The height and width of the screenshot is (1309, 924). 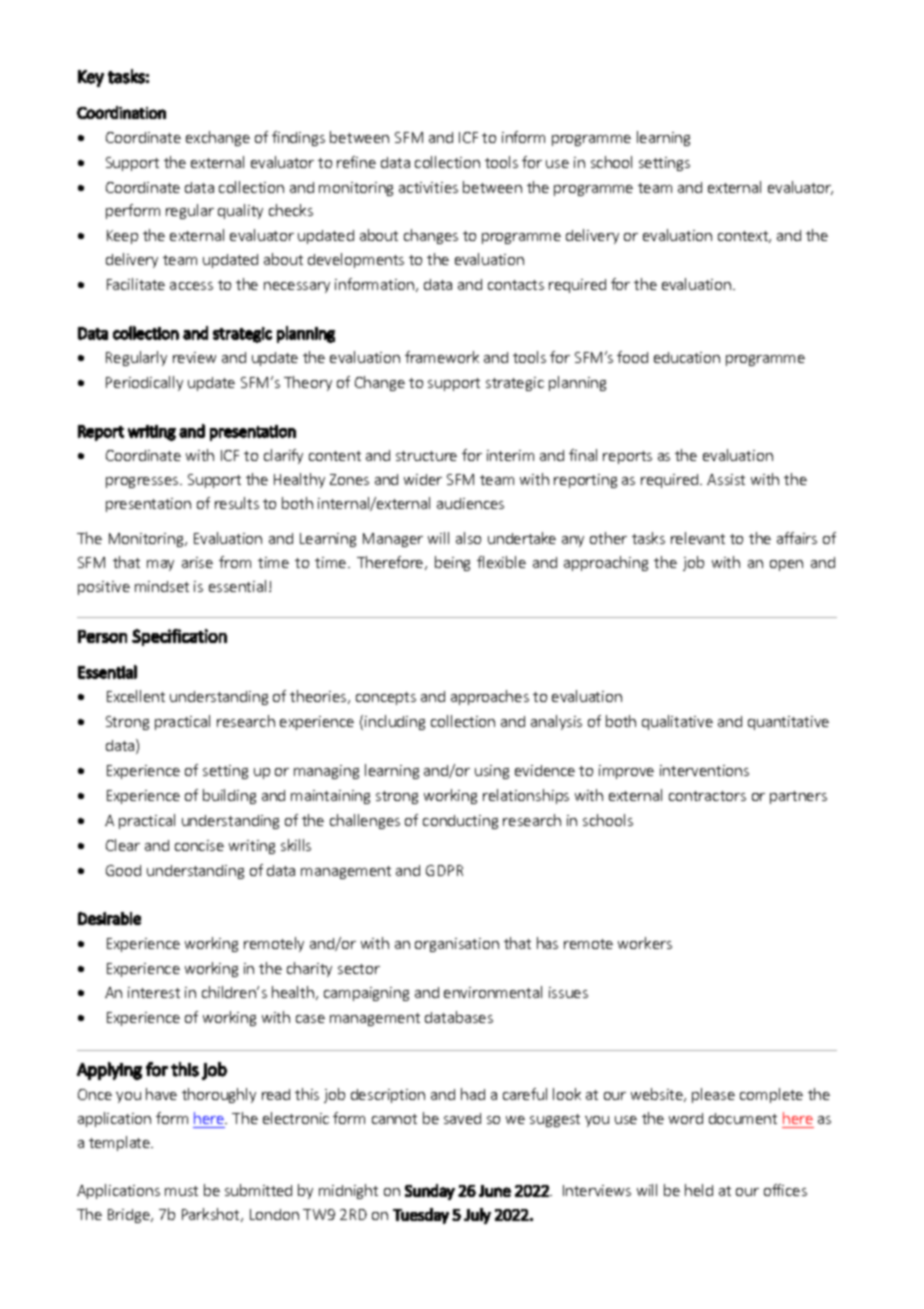 What do you see at coordinates (687, 357) in the screenshot?
I see `education` at bounding box center [687, 357].
